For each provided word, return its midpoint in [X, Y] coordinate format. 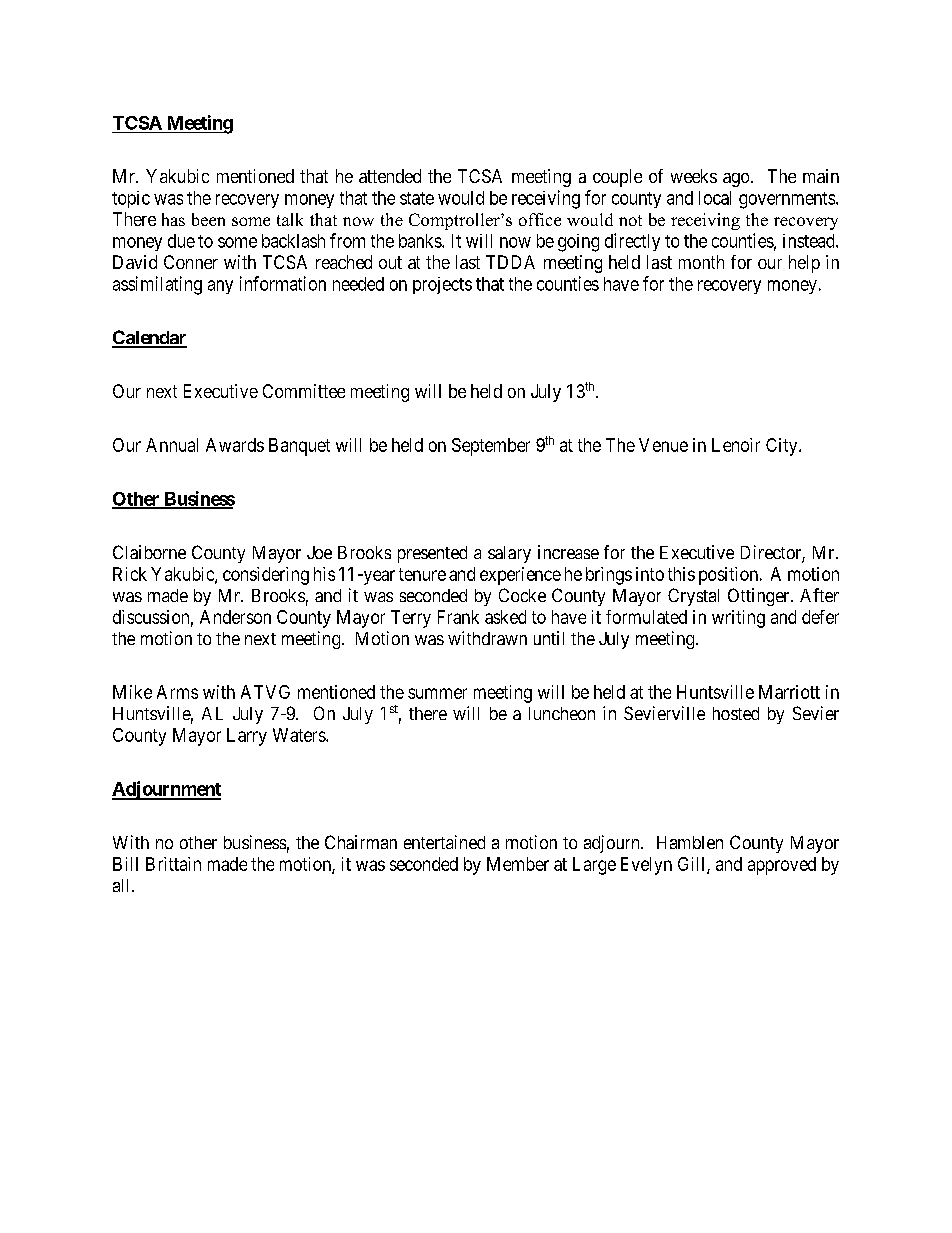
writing [738, 619]
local [715, 198]
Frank [458, 617]
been [208, 219]
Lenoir [736, 445]
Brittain [173, 864]
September [491, 447]
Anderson [235, 617]
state [417, 198]
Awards [235, 445]
